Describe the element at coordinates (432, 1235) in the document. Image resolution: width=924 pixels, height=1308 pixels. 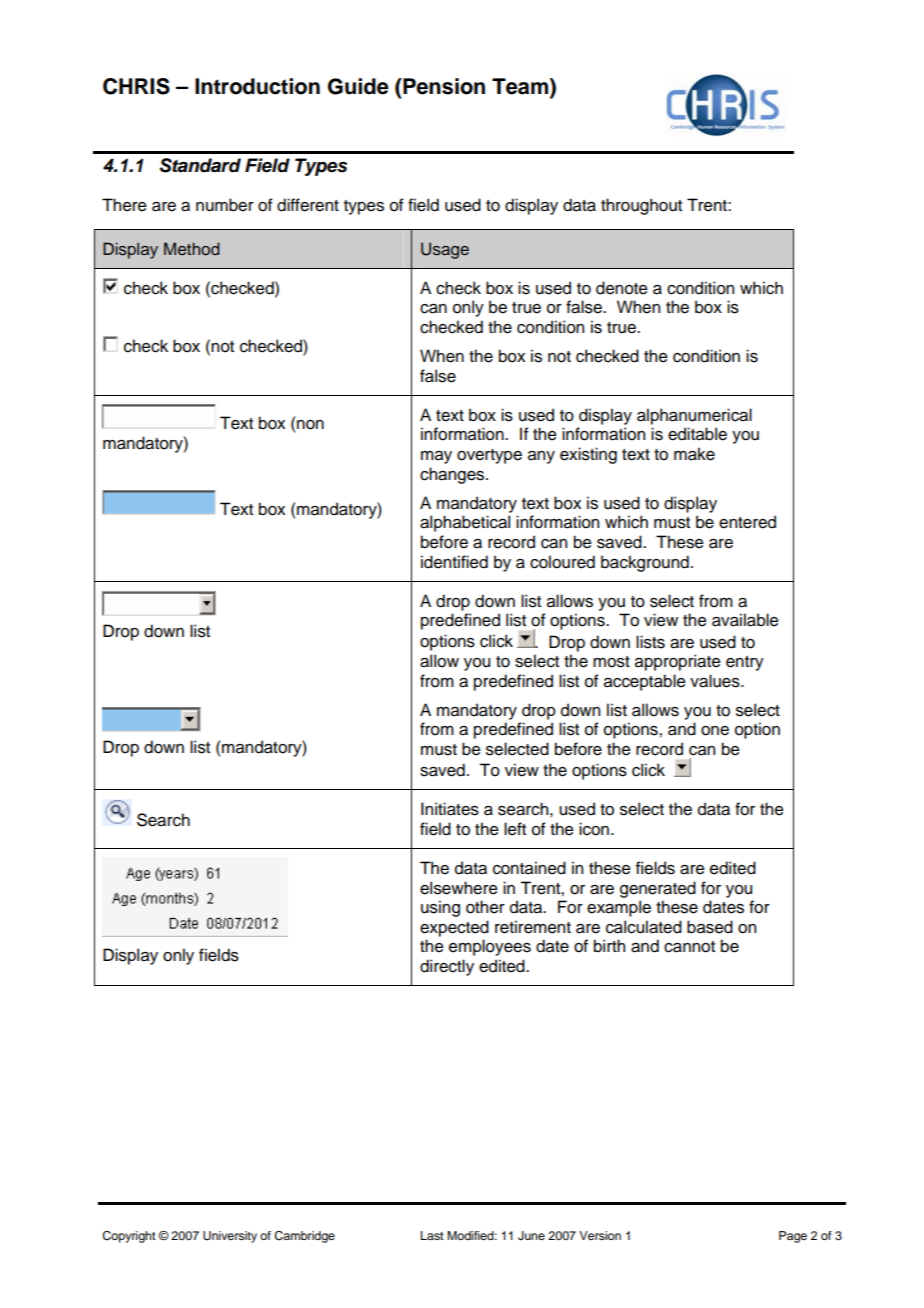
I see `Last` at that location.
